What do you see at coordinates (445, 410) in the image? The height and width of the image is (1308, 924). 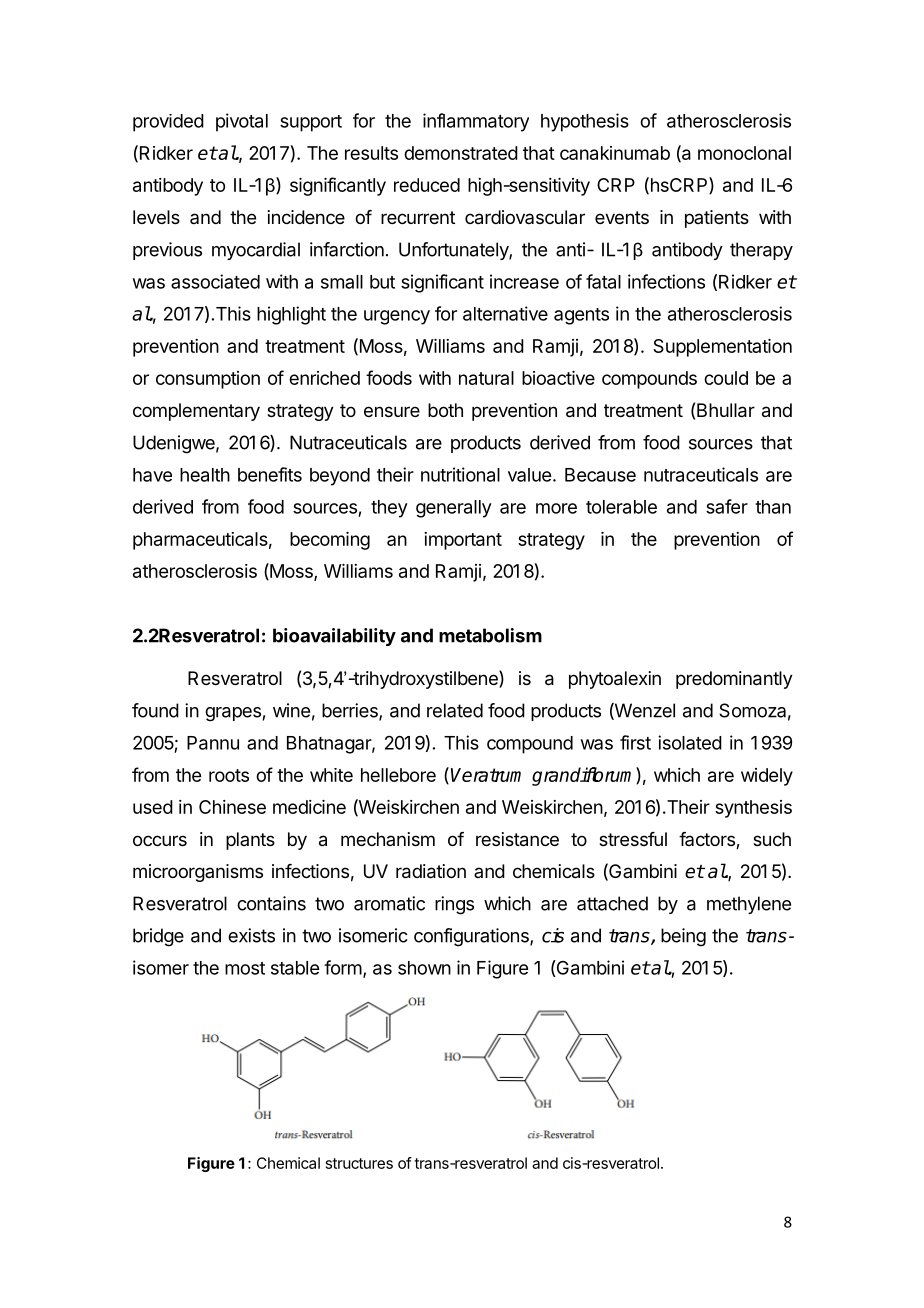 I see `both` at bounding box center [445, 410].
